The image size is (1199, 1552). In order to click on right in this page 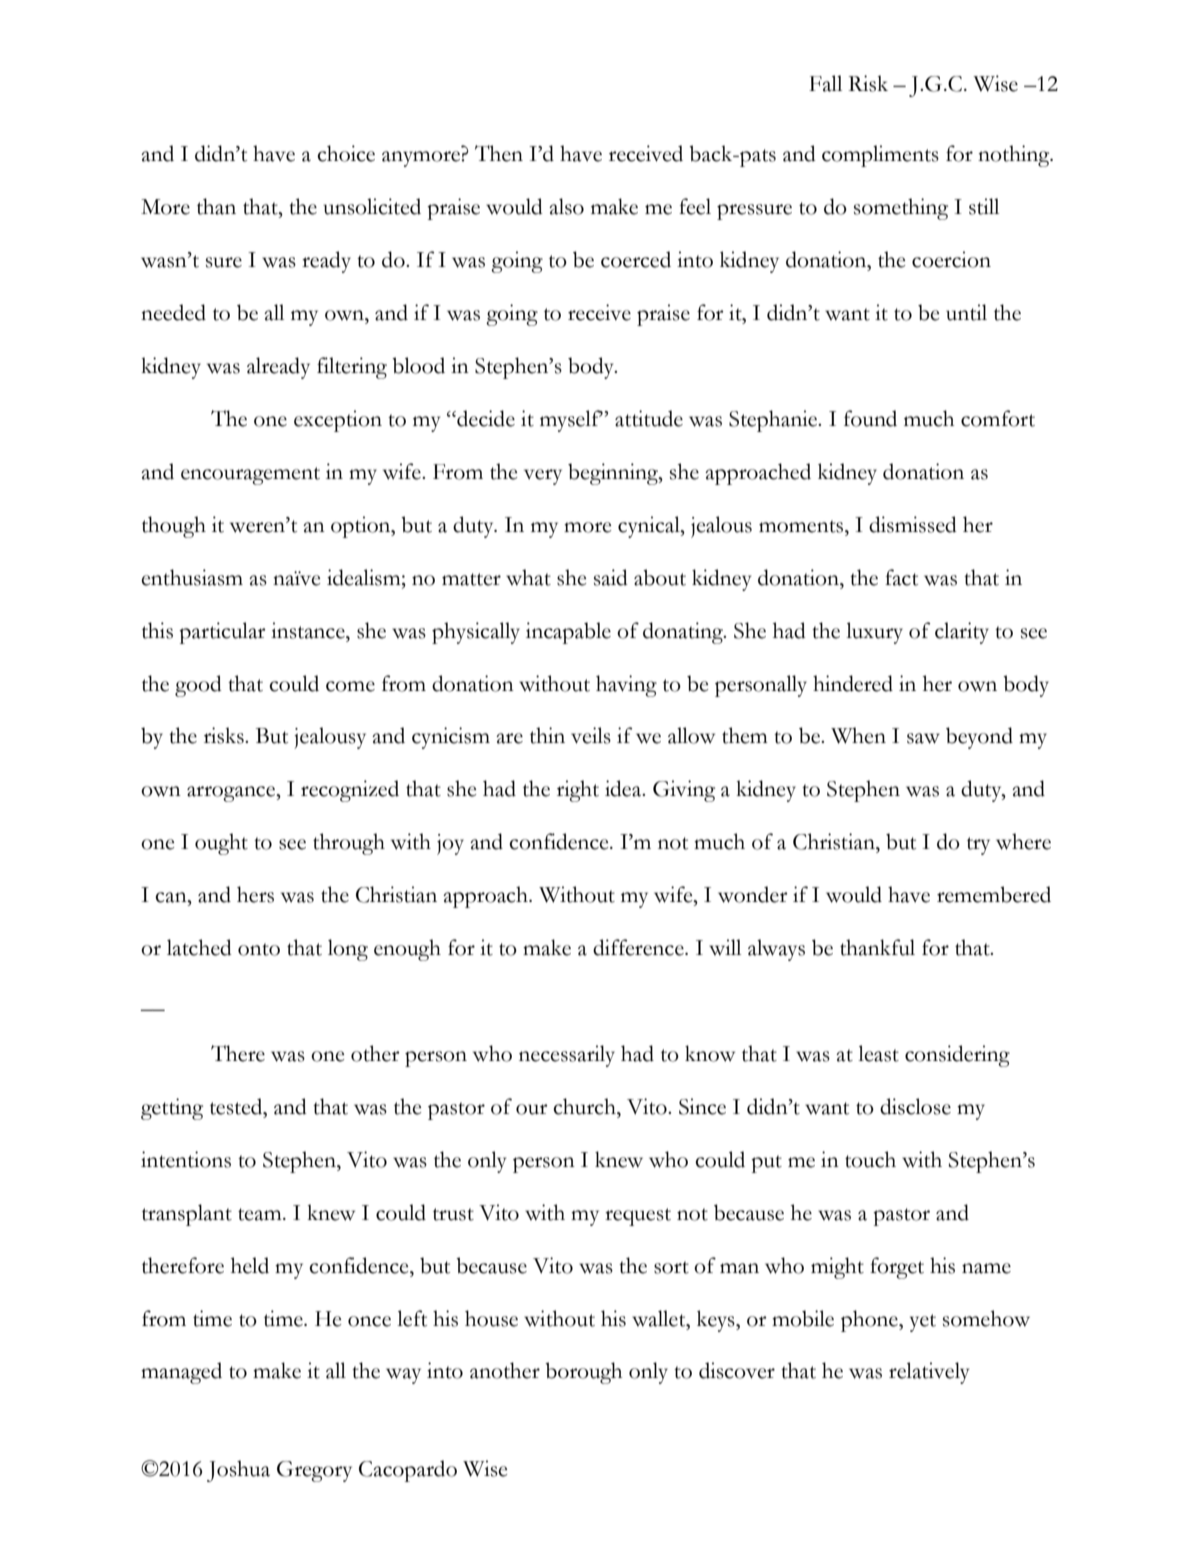, I will do `click(578, 791)`.
